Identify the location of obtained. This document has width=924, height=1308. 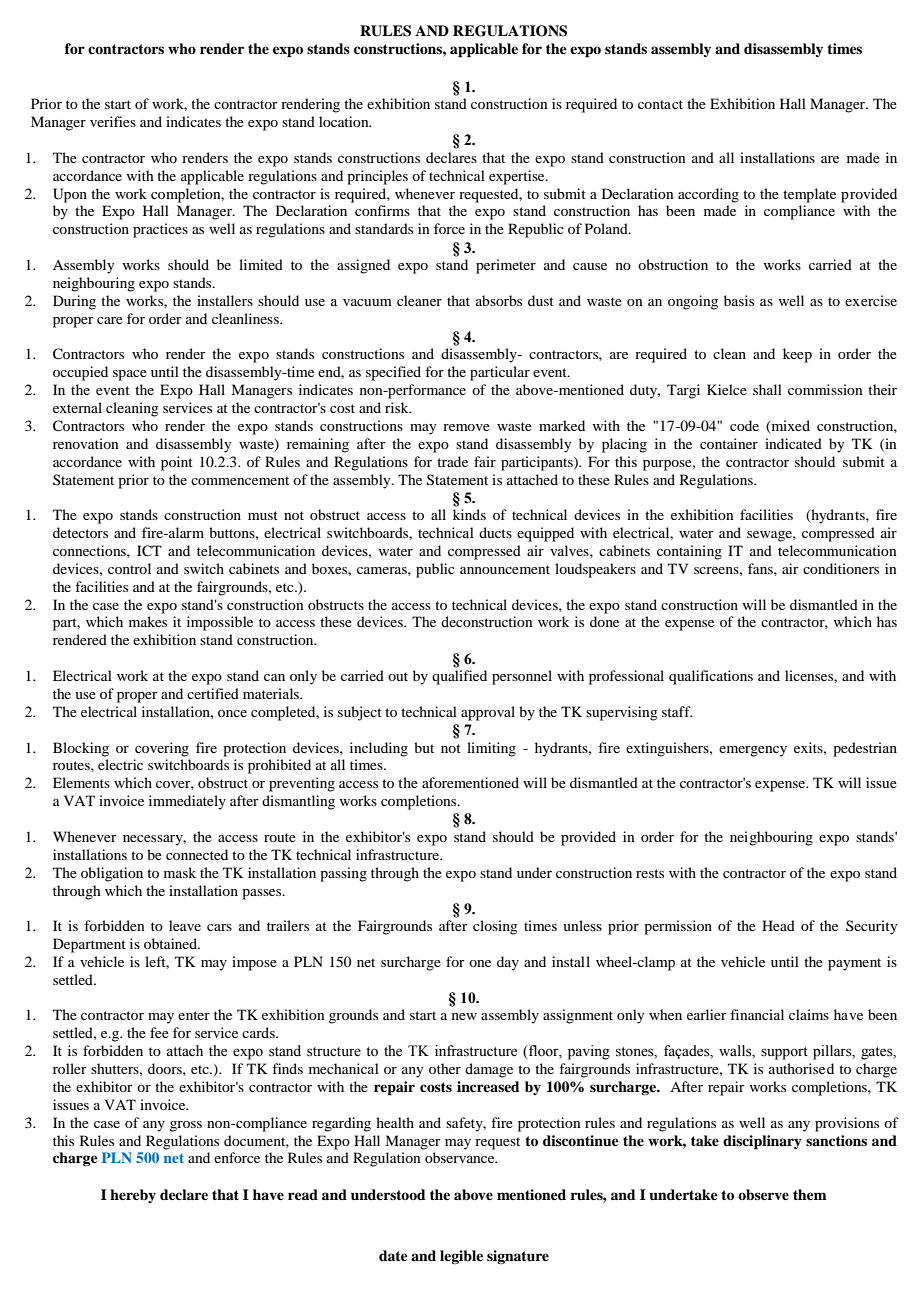
(172, 943).
